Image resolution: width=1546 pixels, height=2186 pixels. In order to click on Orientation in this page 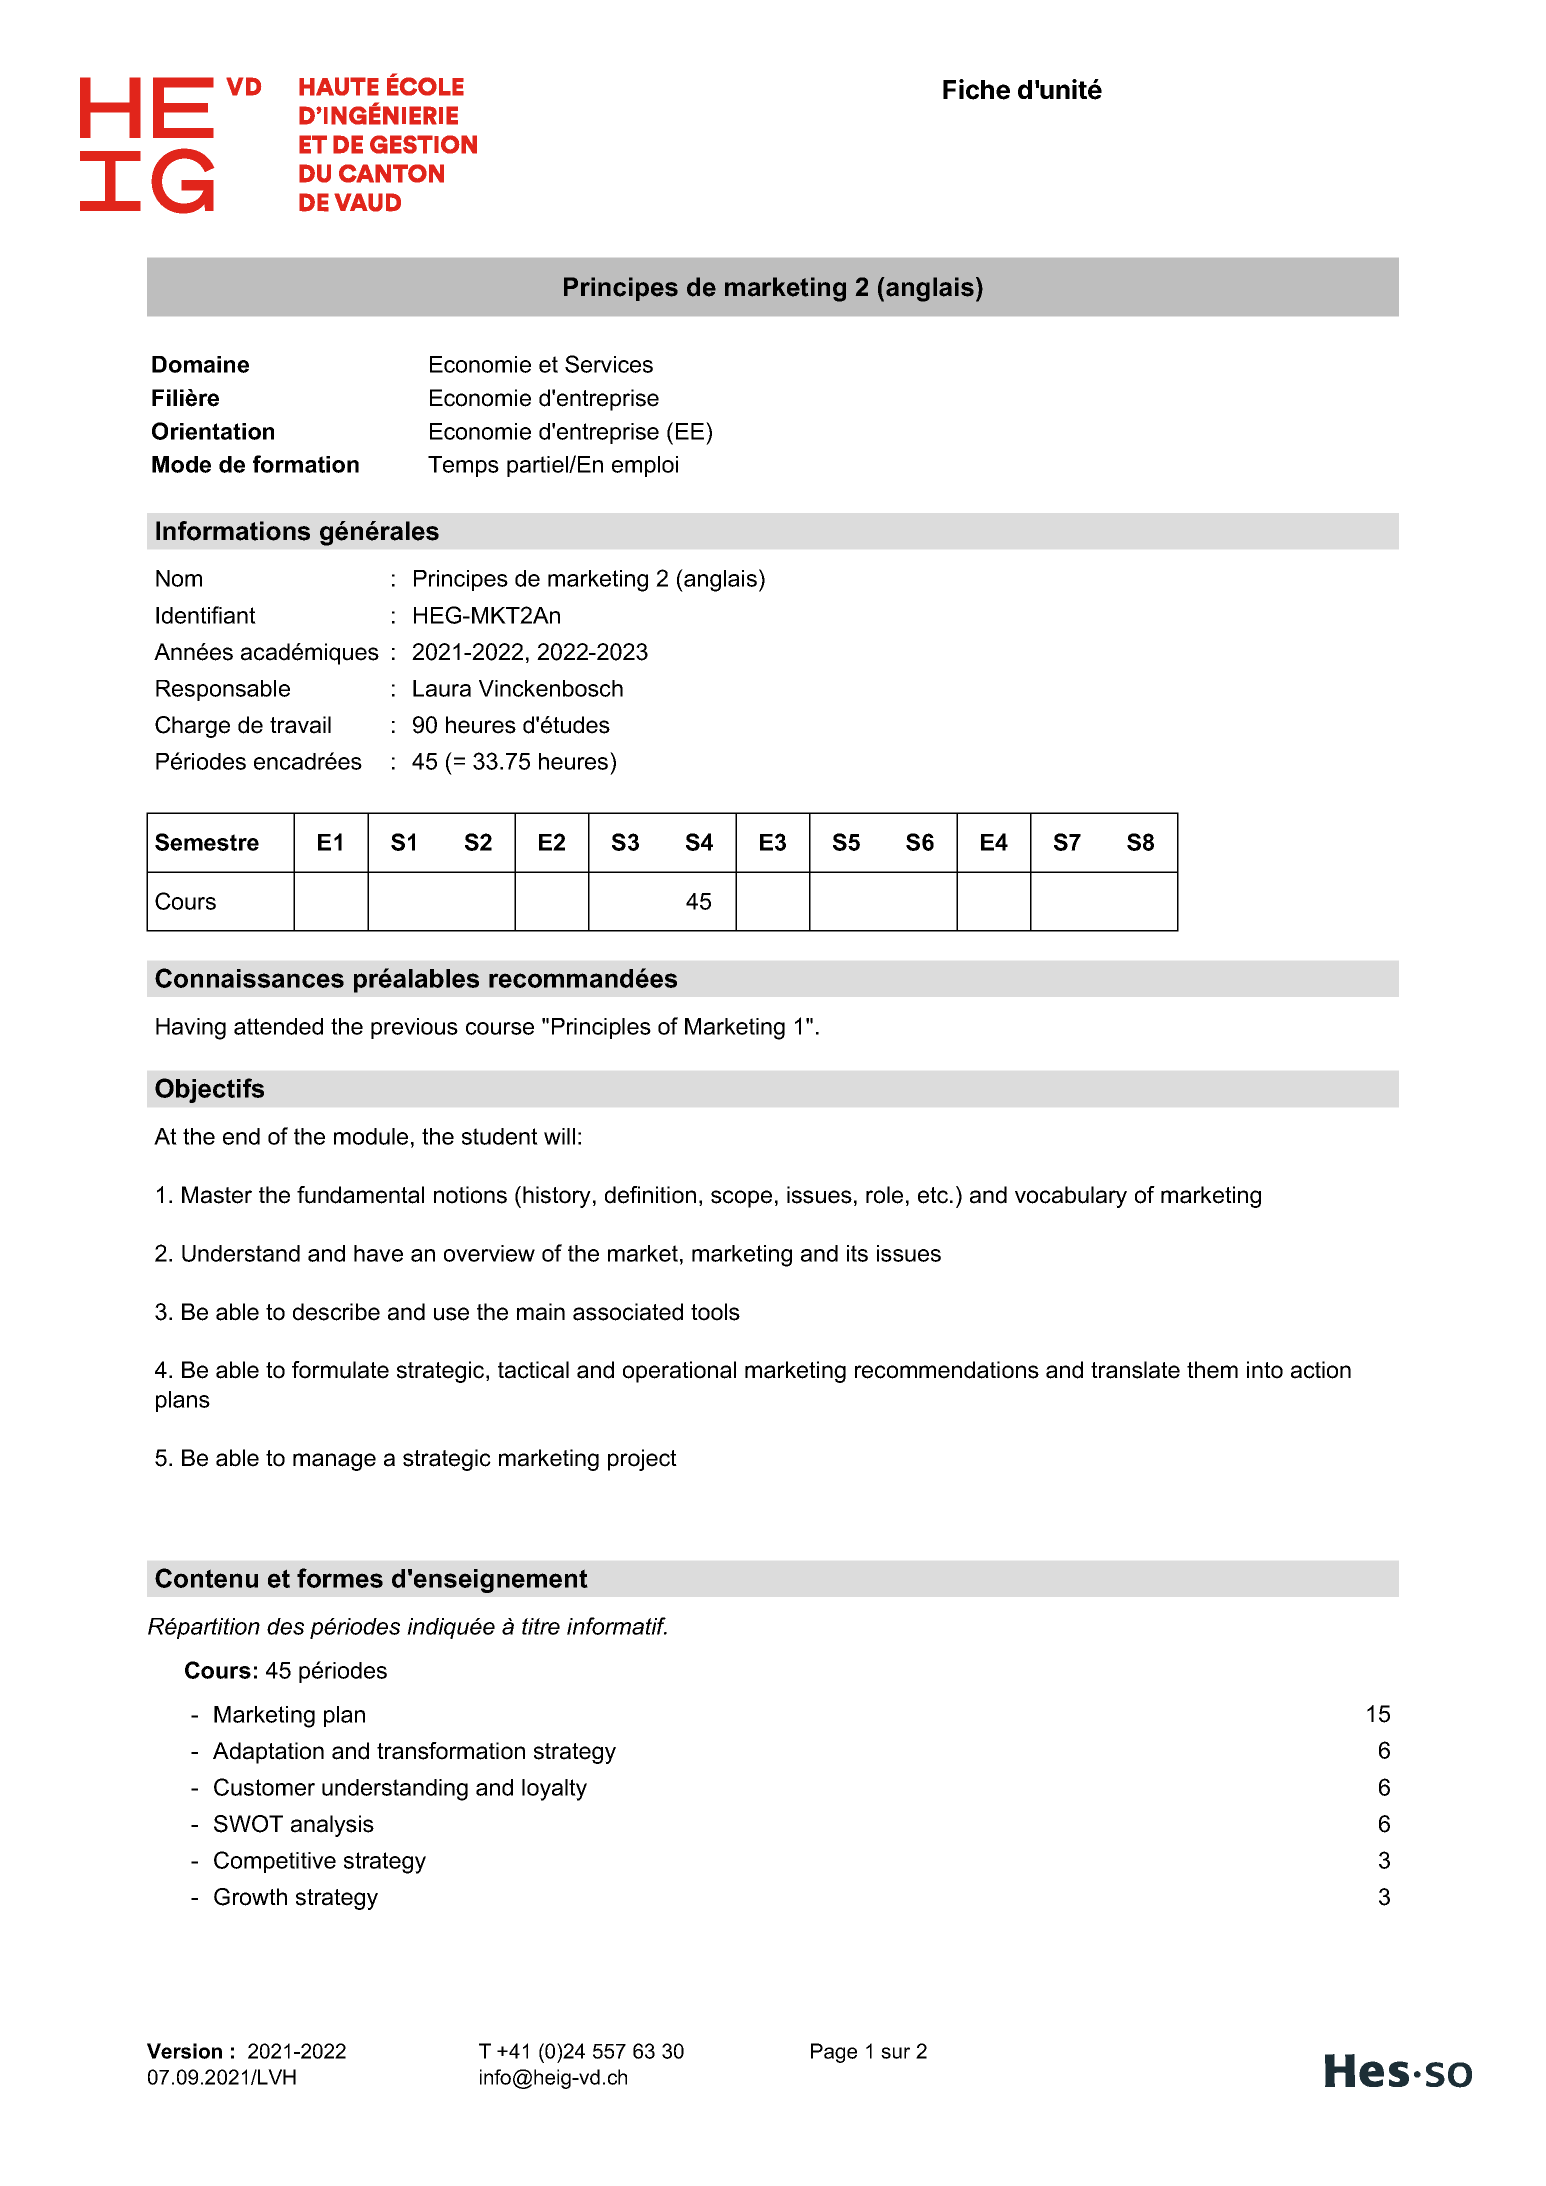, I will do `click(213, 431)`.
